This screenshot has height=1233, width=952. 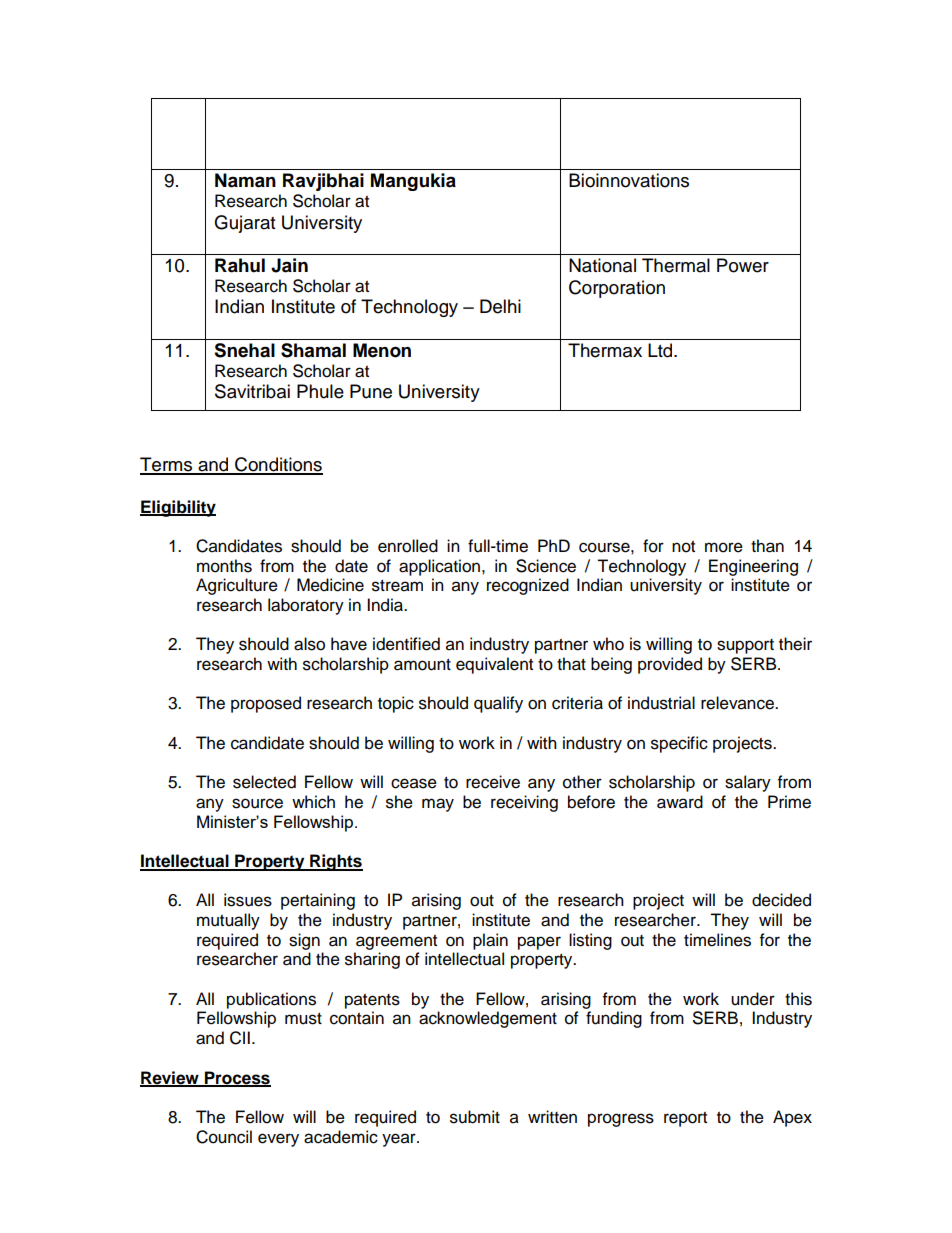 I want to click on Delhi, so click(x=500, y=306).
